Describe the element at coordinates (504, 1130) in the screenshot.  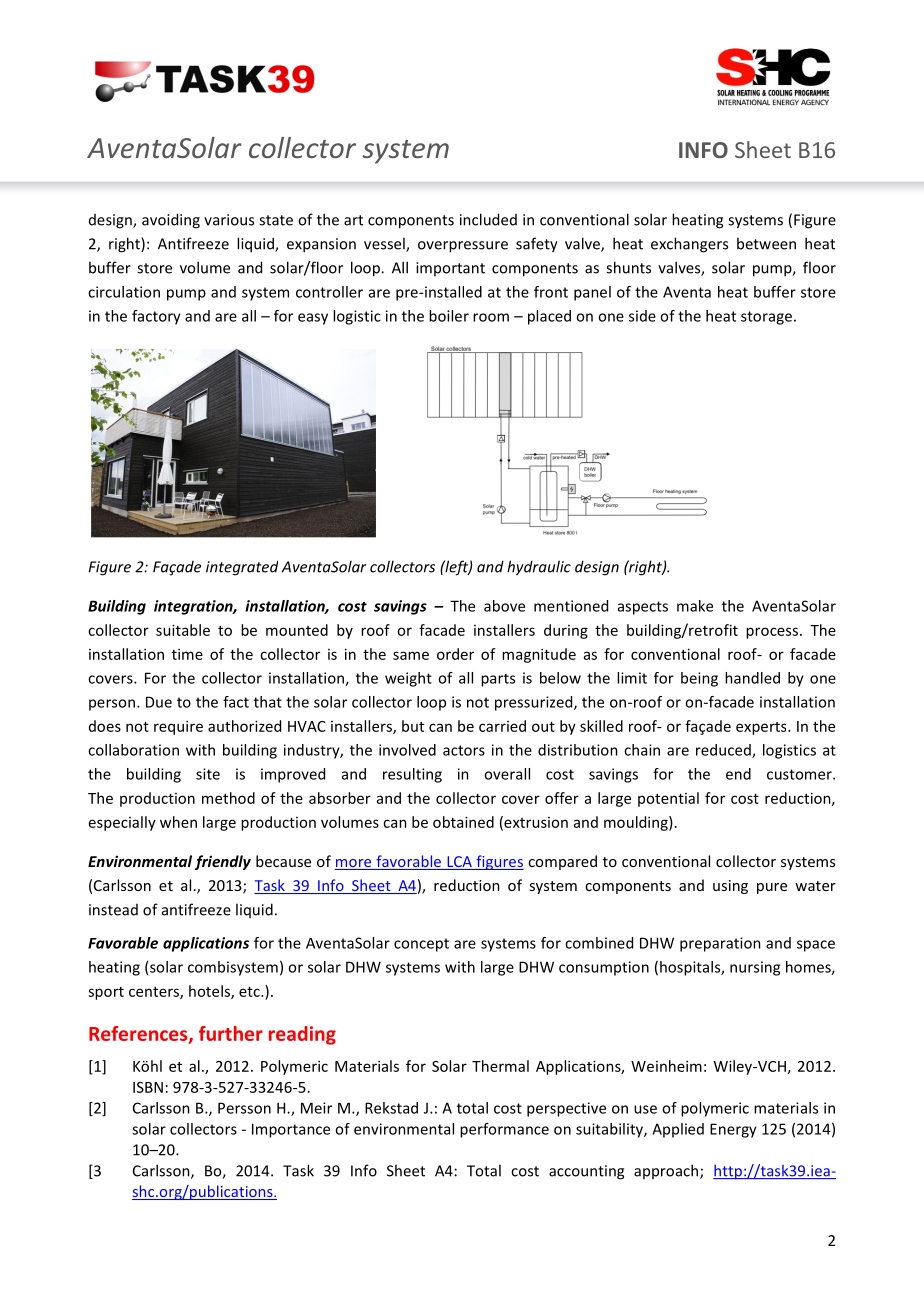
I see `performance` at that location.
